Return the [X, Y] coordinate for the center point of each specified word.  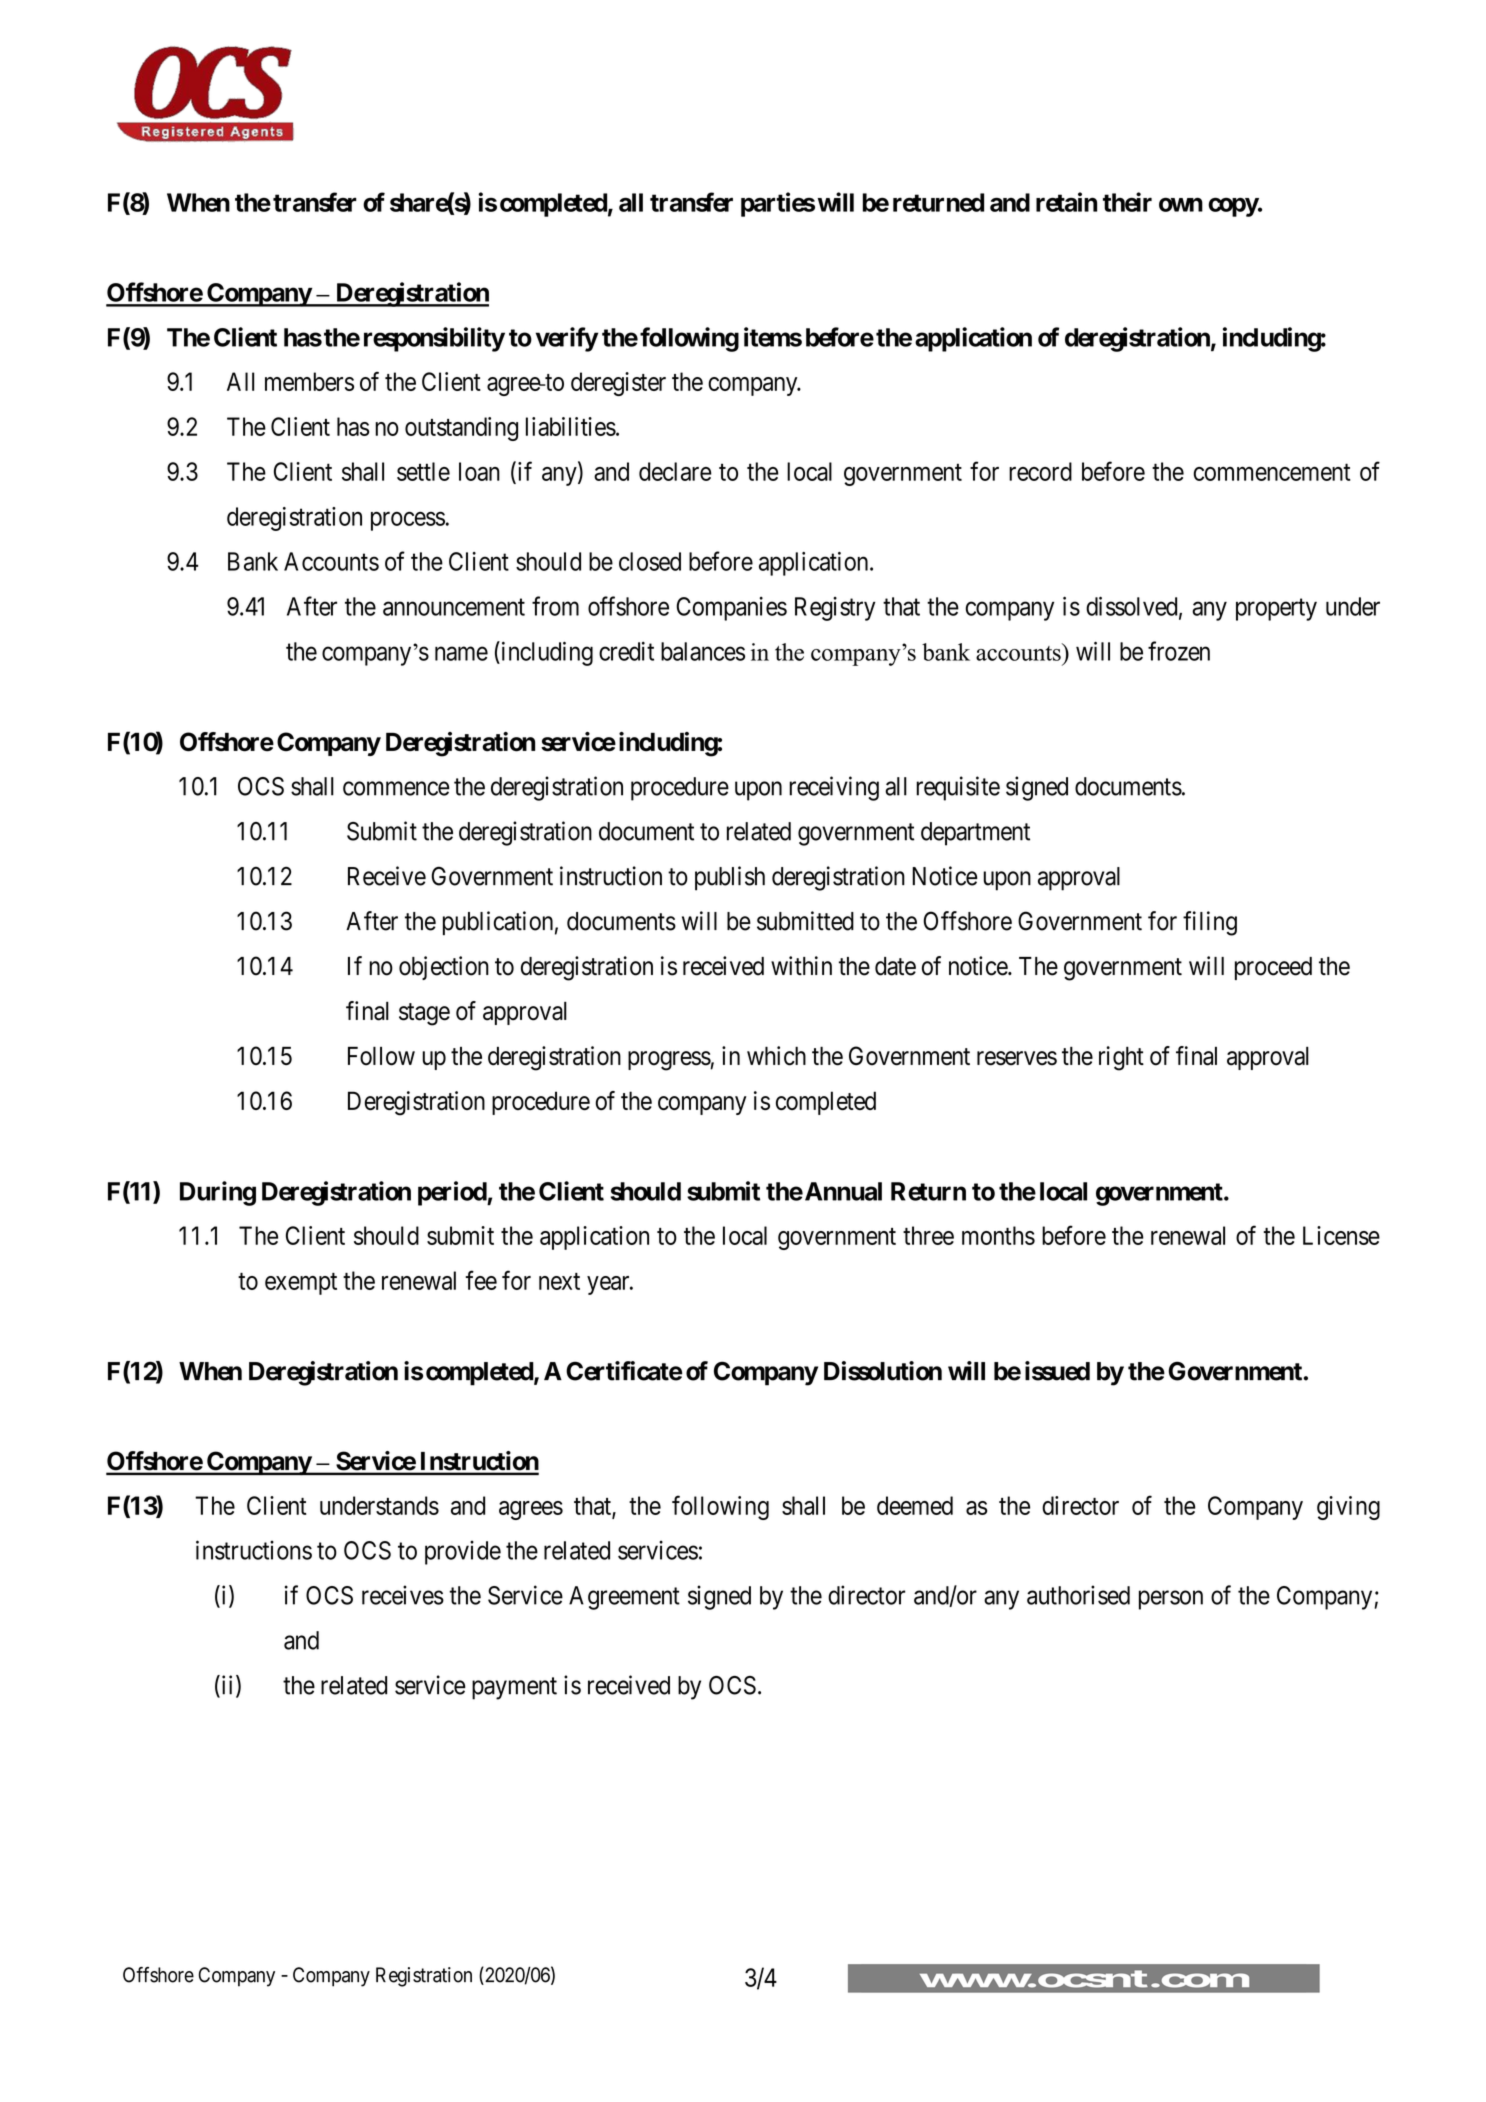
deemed [915, 1505]
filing [1210, 923]
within [801, 965]
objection [444, 968]
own [1181, 204]
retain [1066, 202]
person [1171, 1600]
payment [514, 1688]
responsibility [434, 339]
